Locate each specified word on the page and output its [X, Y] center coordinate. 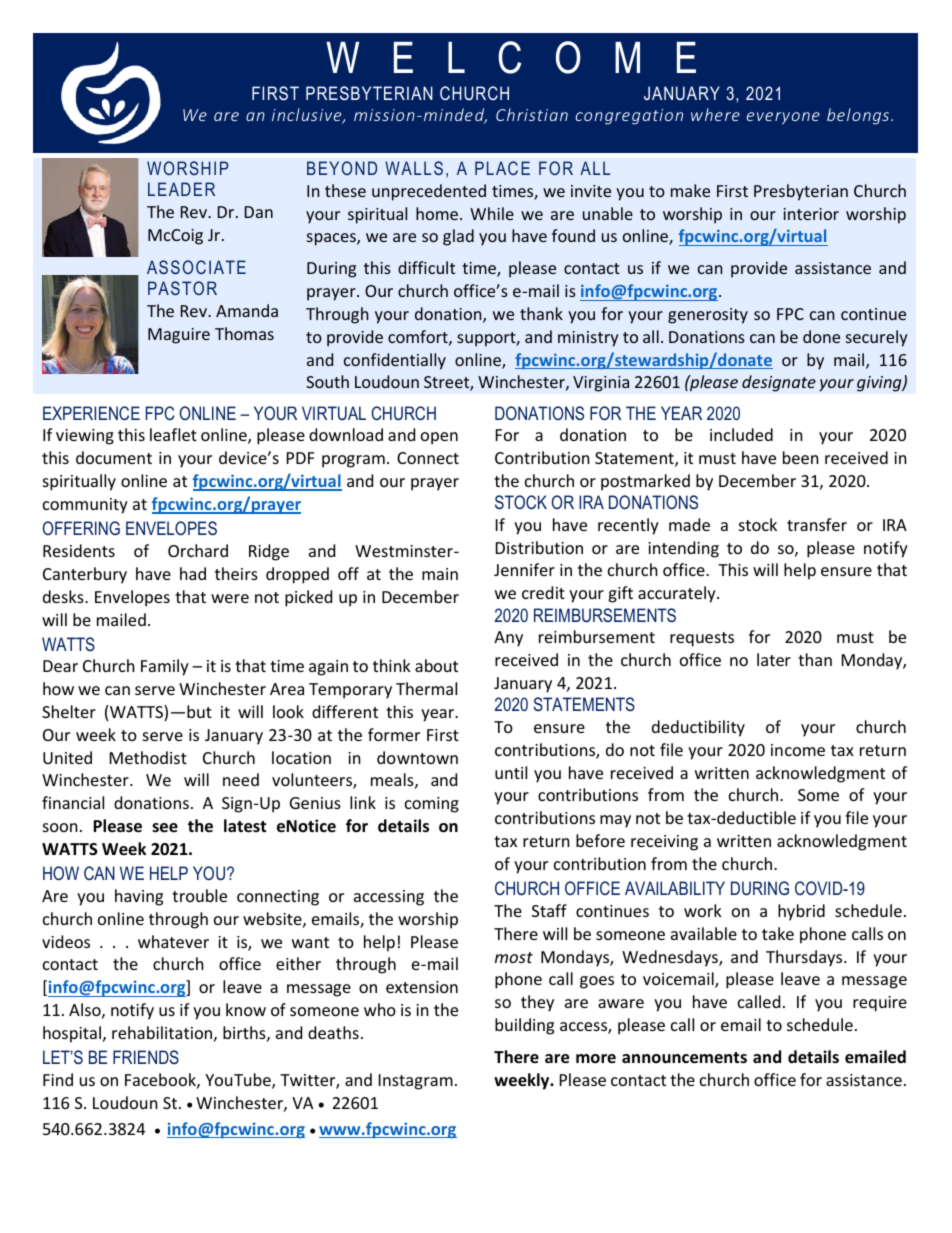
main [440, 574]
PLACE [502, 168]
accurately [678, 594]
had [193, 573]
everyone [783, 118]
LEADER [181, 189]
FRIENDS [146, 1057]
